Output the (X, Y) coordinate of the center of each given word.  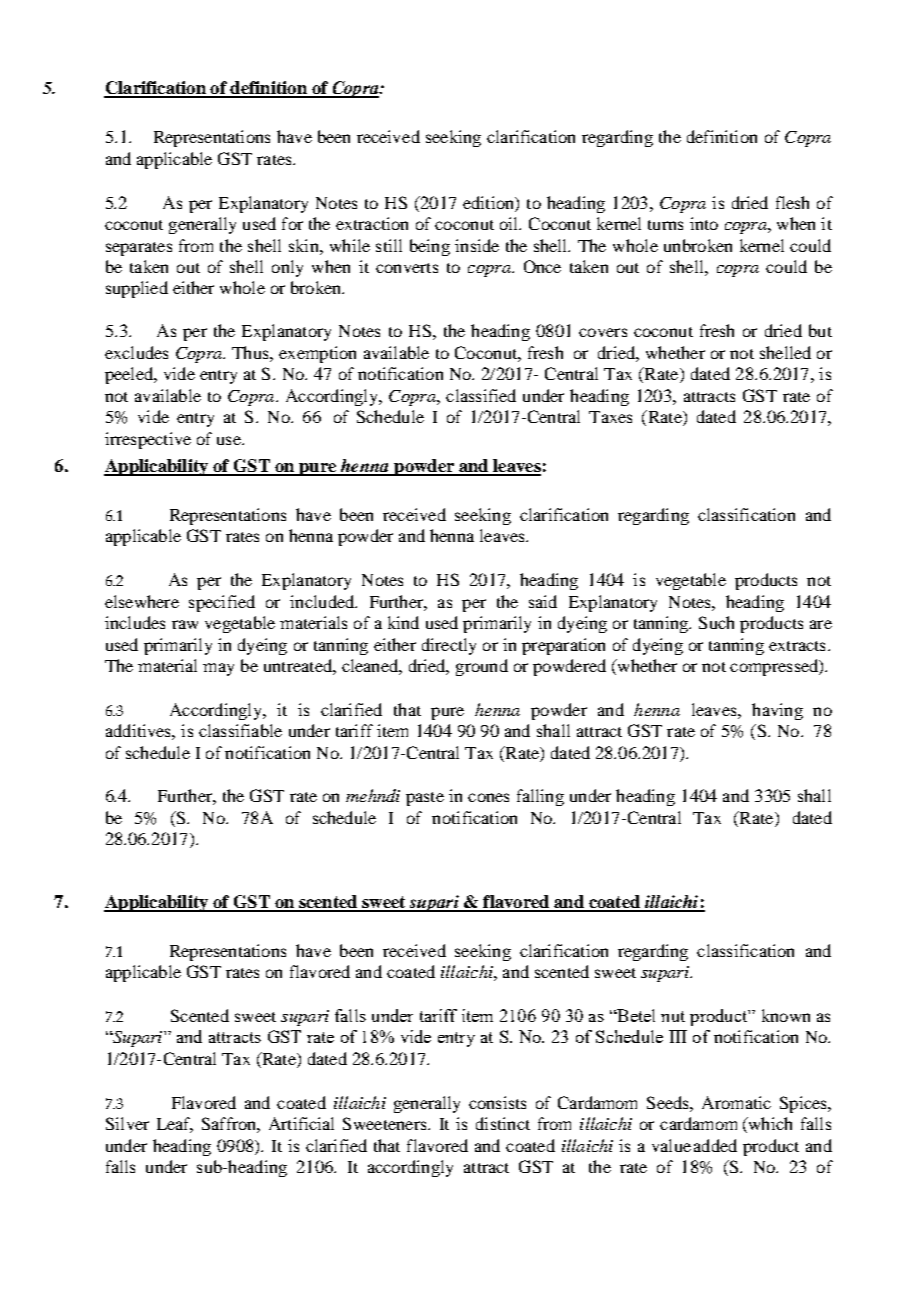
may (218, 669)
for (292, 223)
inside (477, 245)
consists (497, 1102)
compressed (775, 667)
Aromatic (736, 1102)
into (704, 223)
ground (482, 667)
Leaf (175, 1125)
